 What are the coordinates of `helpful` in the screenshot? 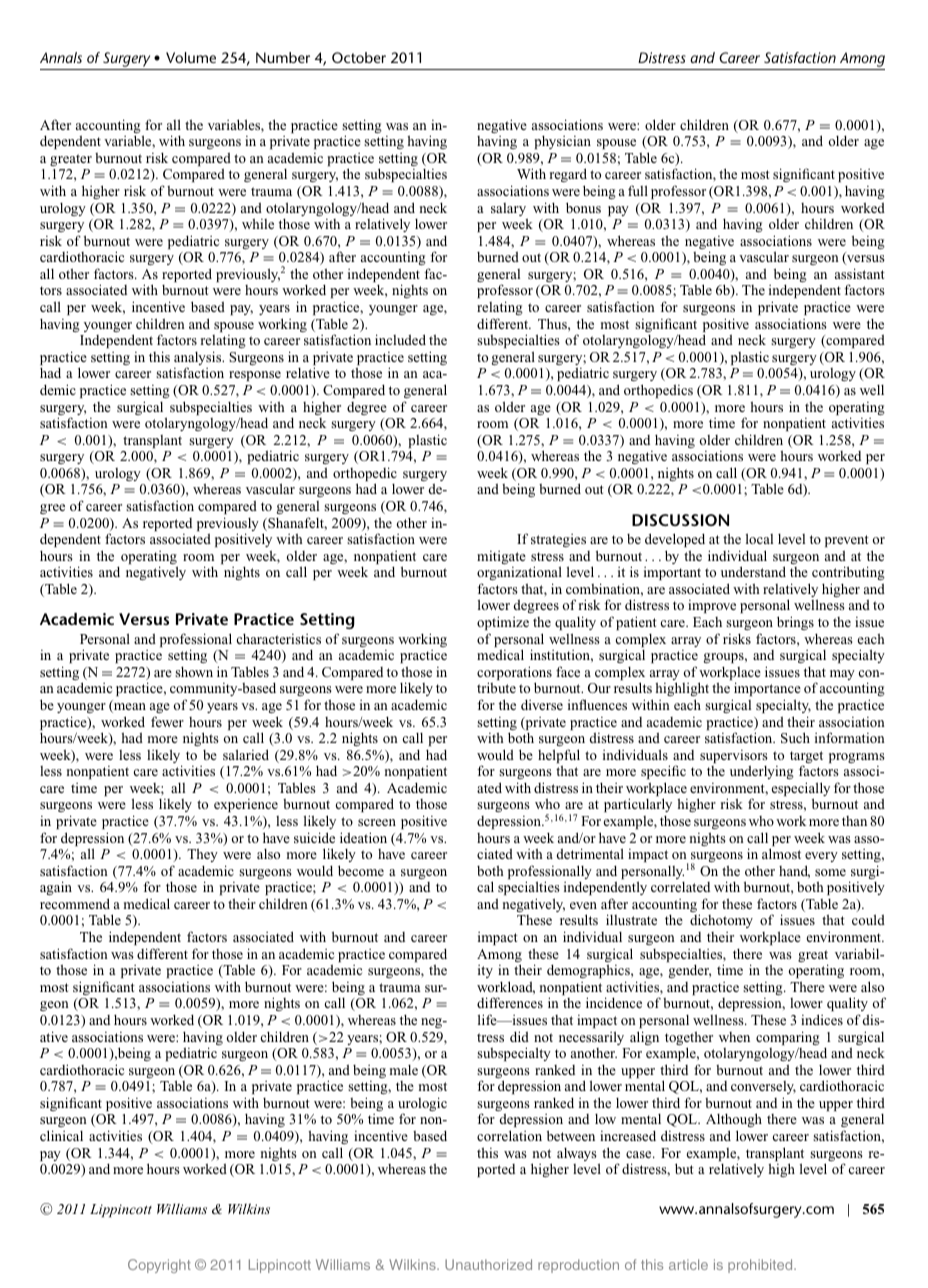 It's located at (559, 757).
